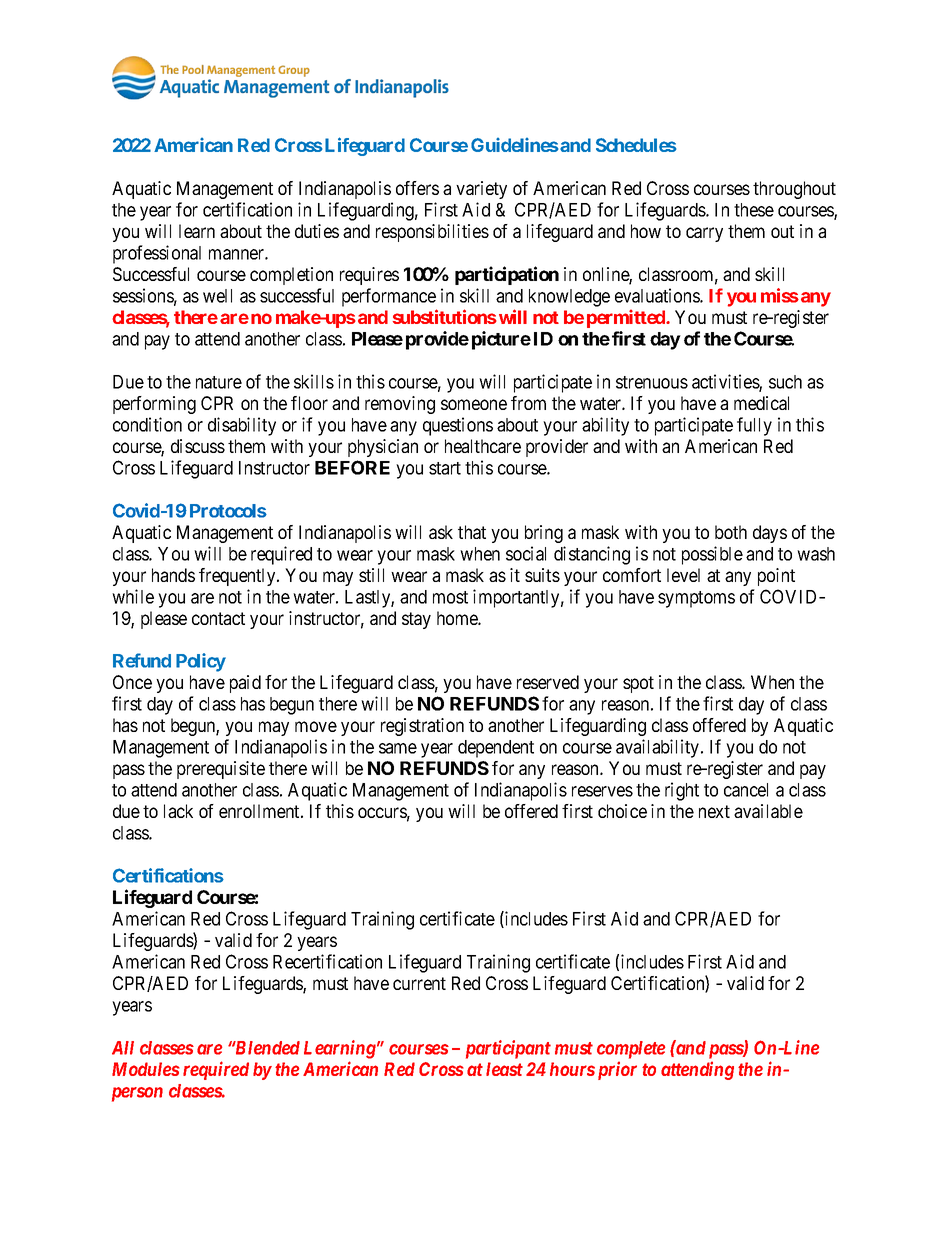 The height and width of the screenshot is (1233, 952). Describe the element at coordinates (746, 790) in the screenshot. I see `cancel` at that location.
